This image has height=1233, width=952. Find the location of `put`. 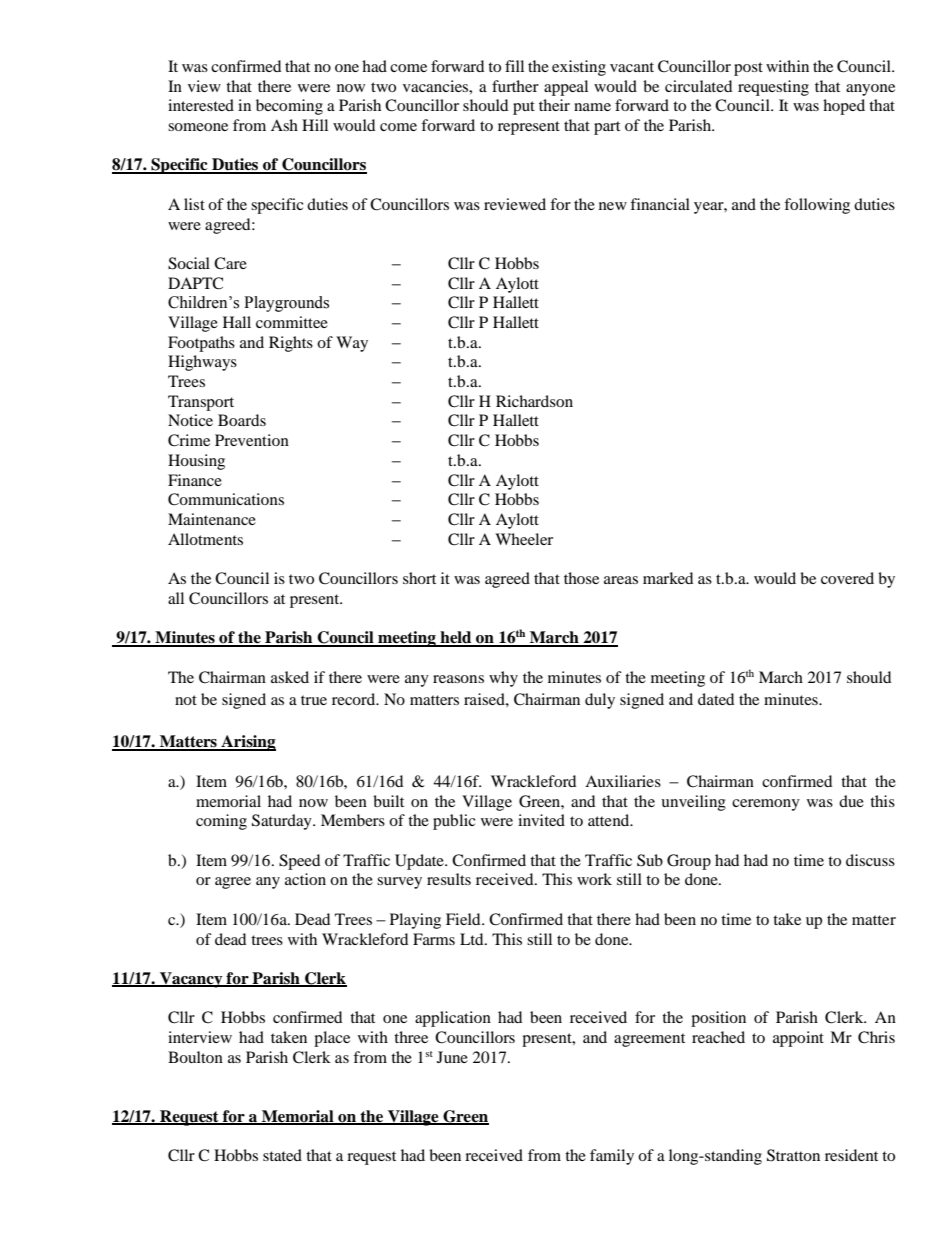

put is located at coordinates (524, 108).
